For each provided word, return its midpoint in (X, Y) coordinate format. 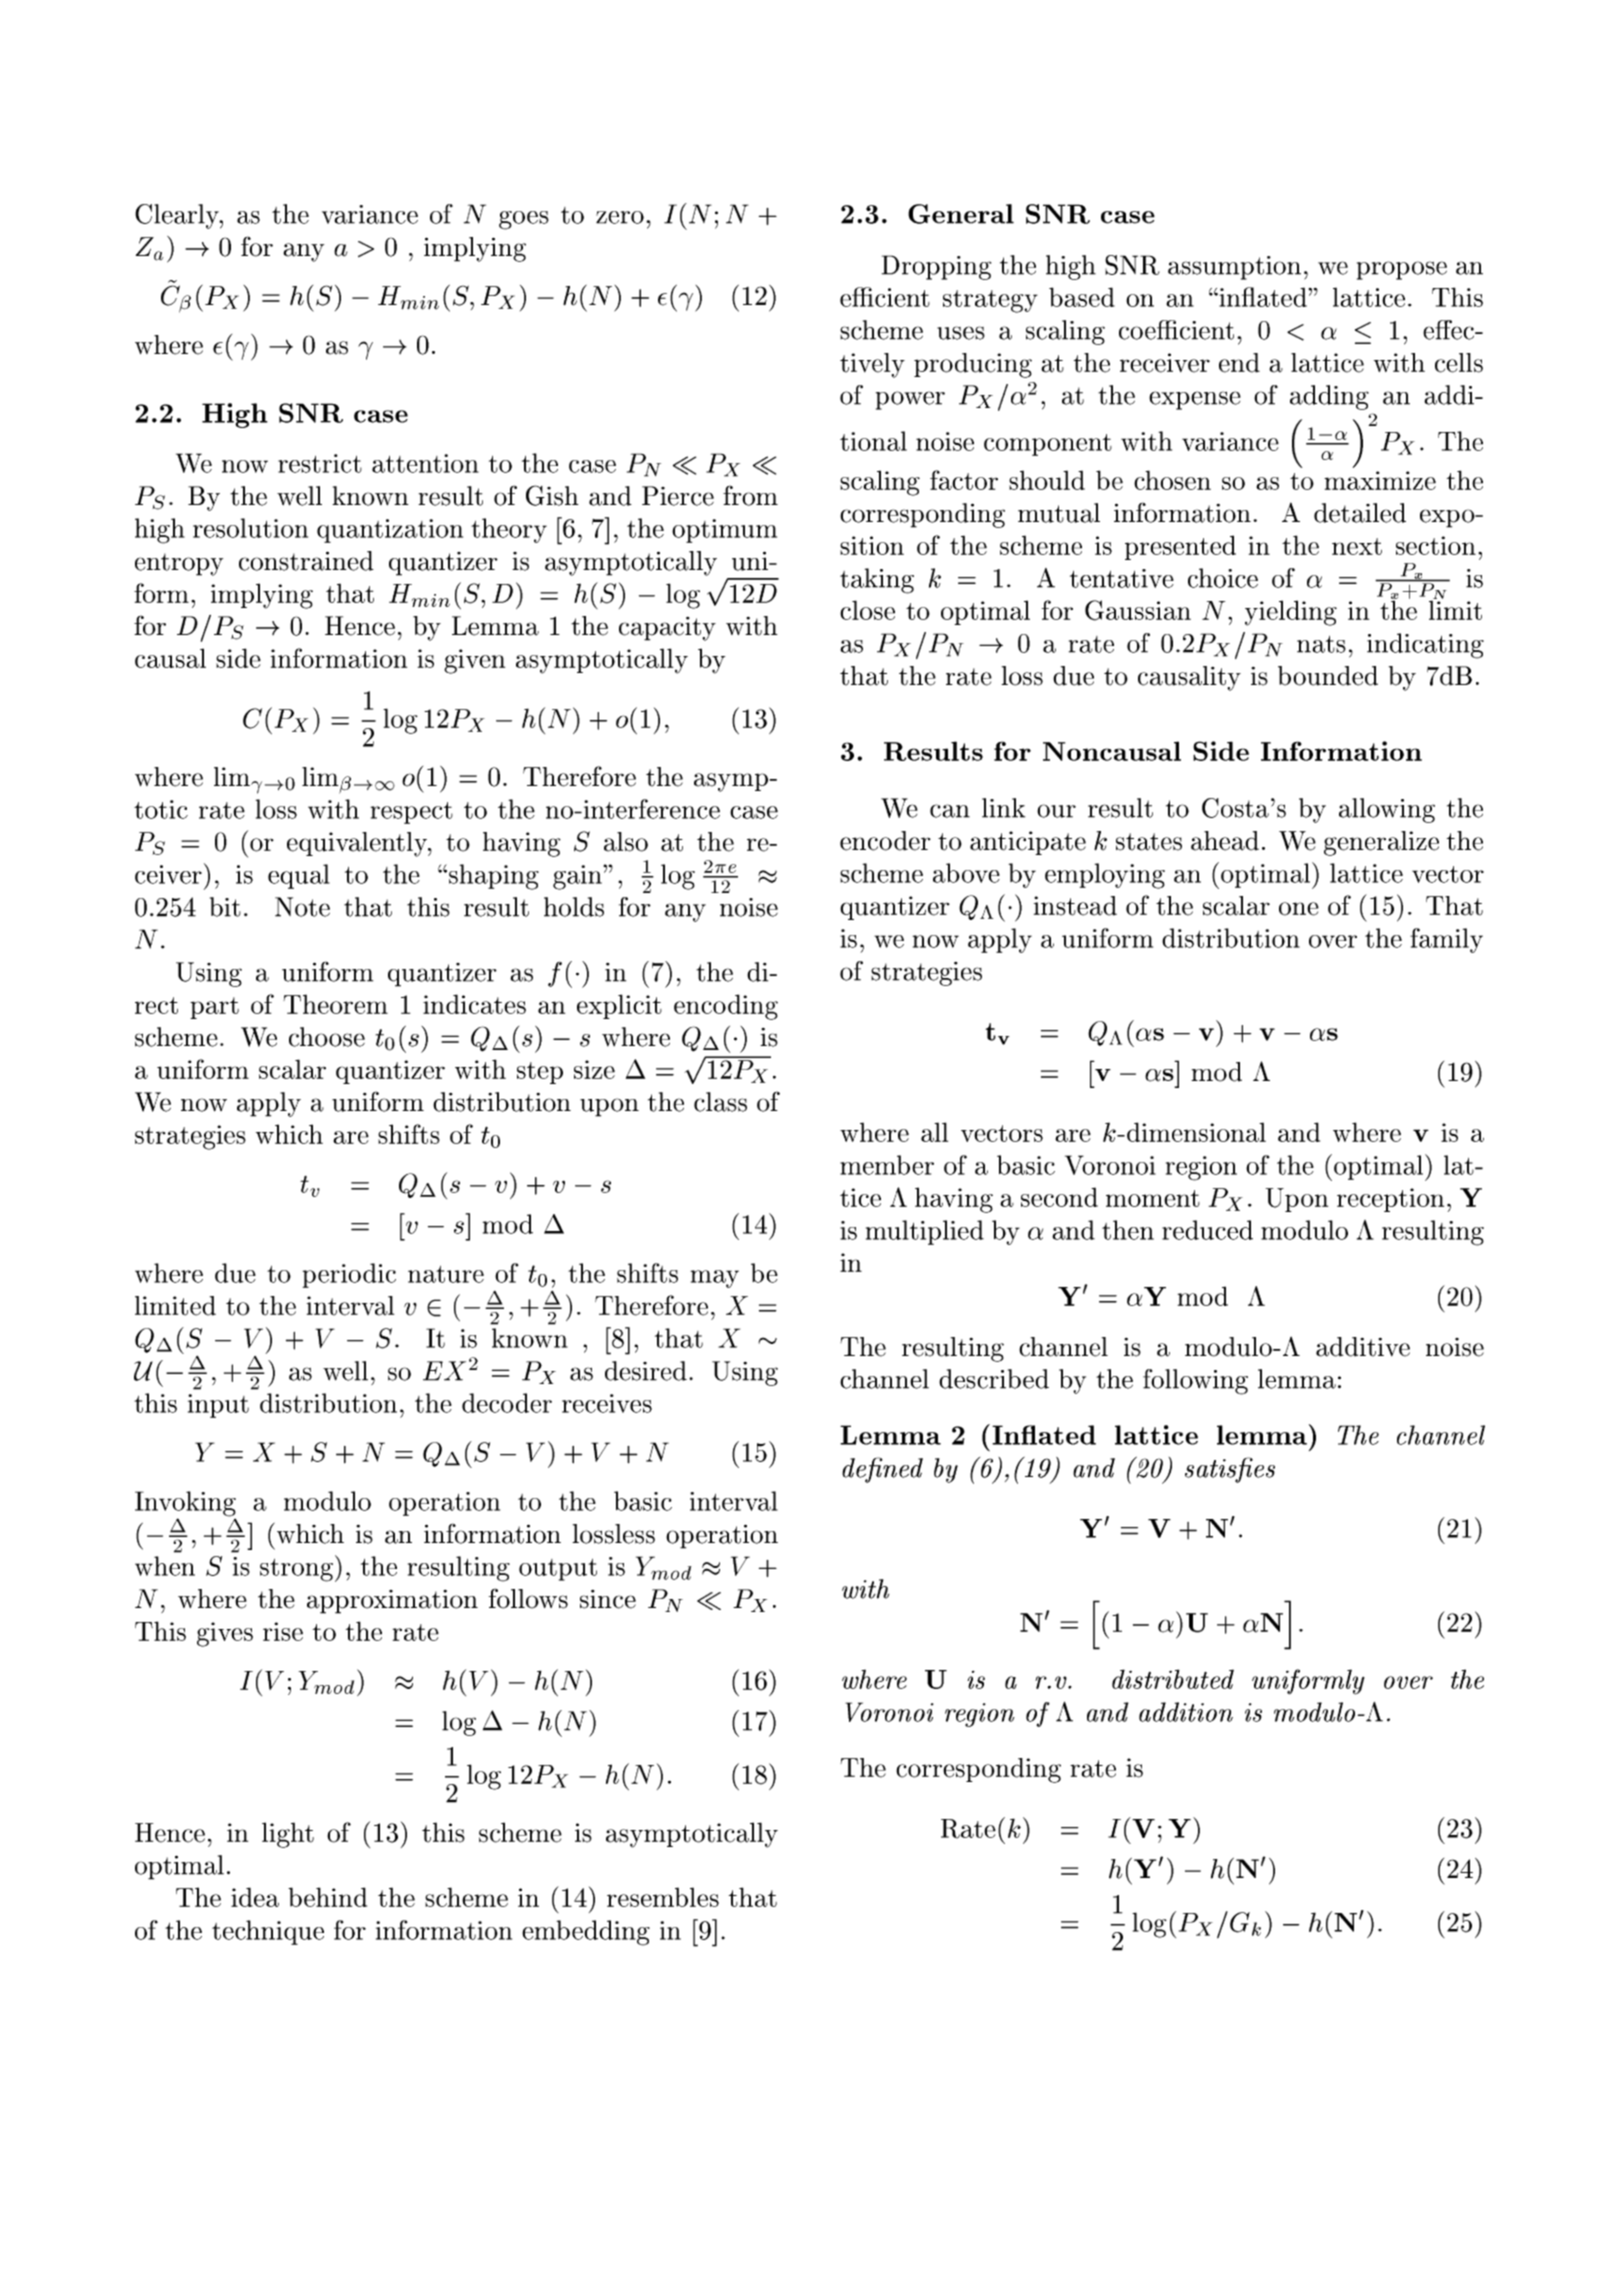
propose (1402, 270)
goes (524, 220)
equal (299, 876)
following (1195, 1382)
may (715, 1279)
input (218, 1406)
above (966, 873)
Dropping (936, 267)
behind (327, 1897)
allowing (1387, 810)
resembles (663, 1897)
